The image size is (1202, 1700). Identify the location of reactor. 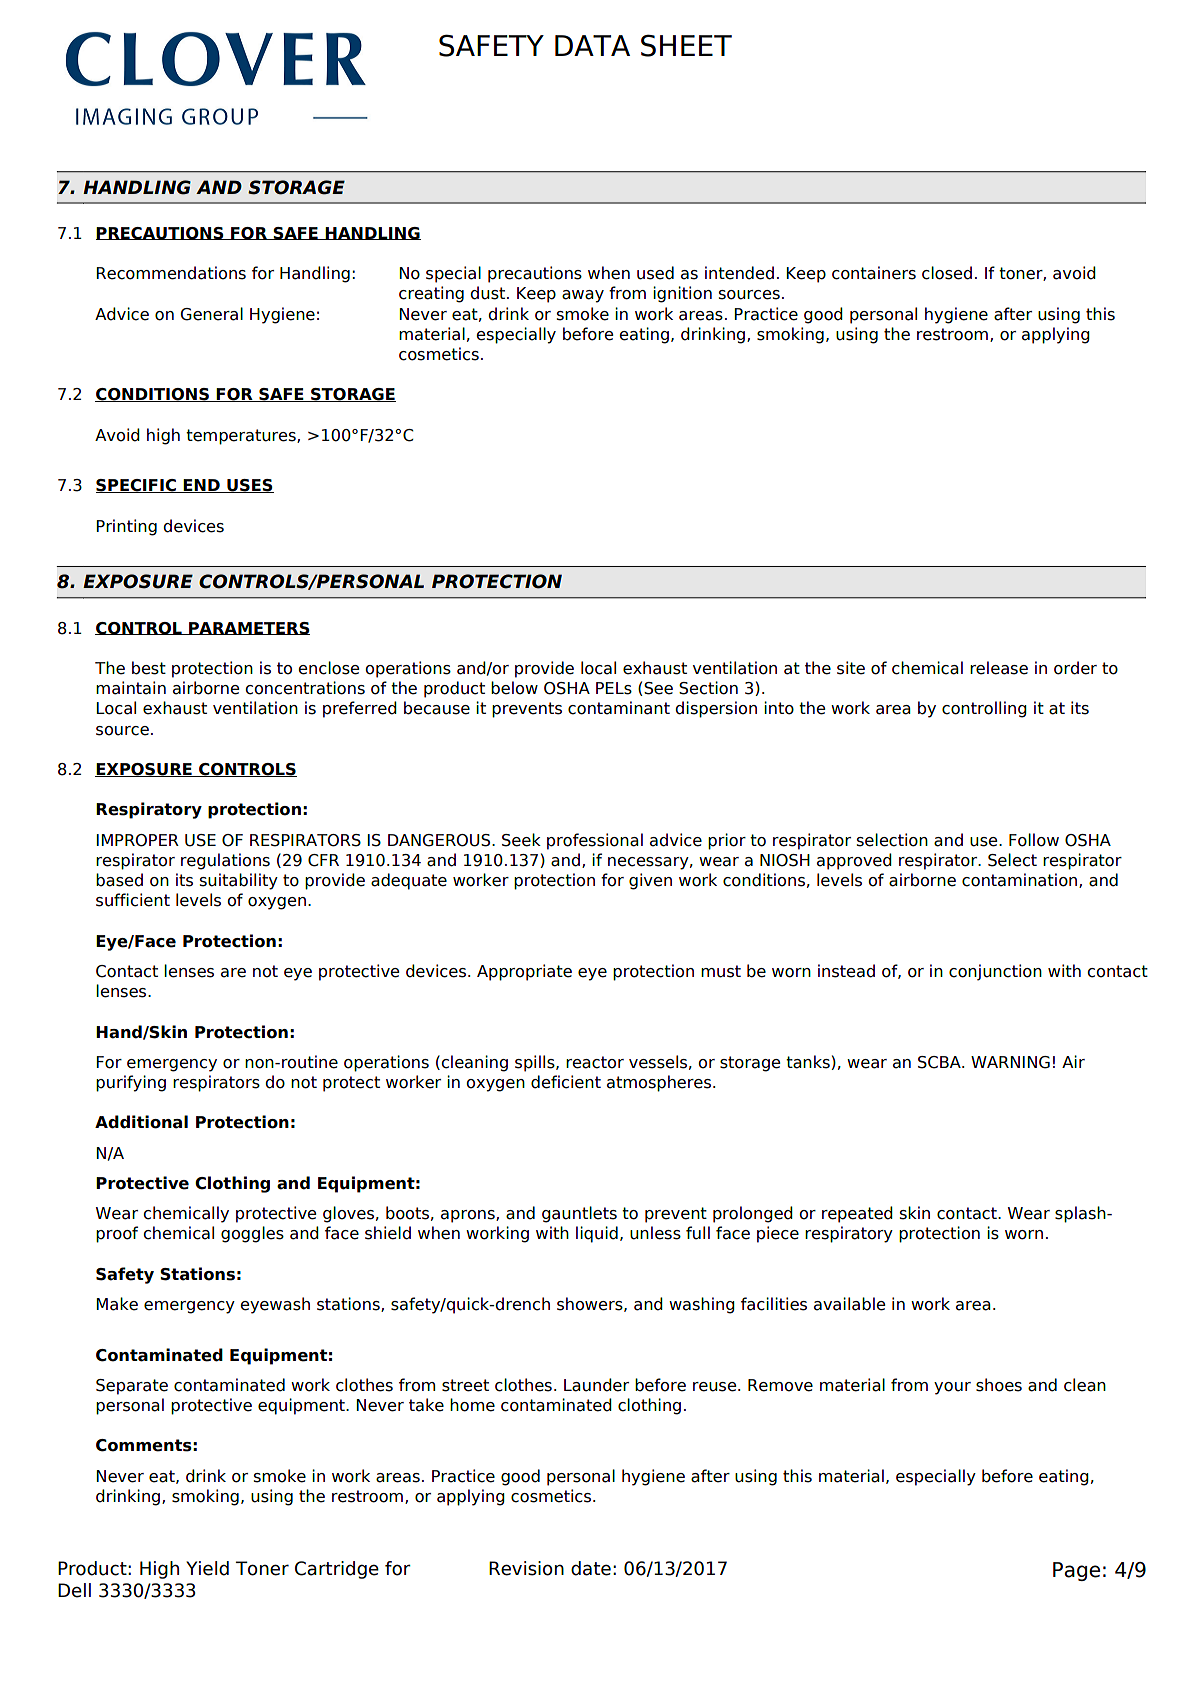
(595, 1062).
